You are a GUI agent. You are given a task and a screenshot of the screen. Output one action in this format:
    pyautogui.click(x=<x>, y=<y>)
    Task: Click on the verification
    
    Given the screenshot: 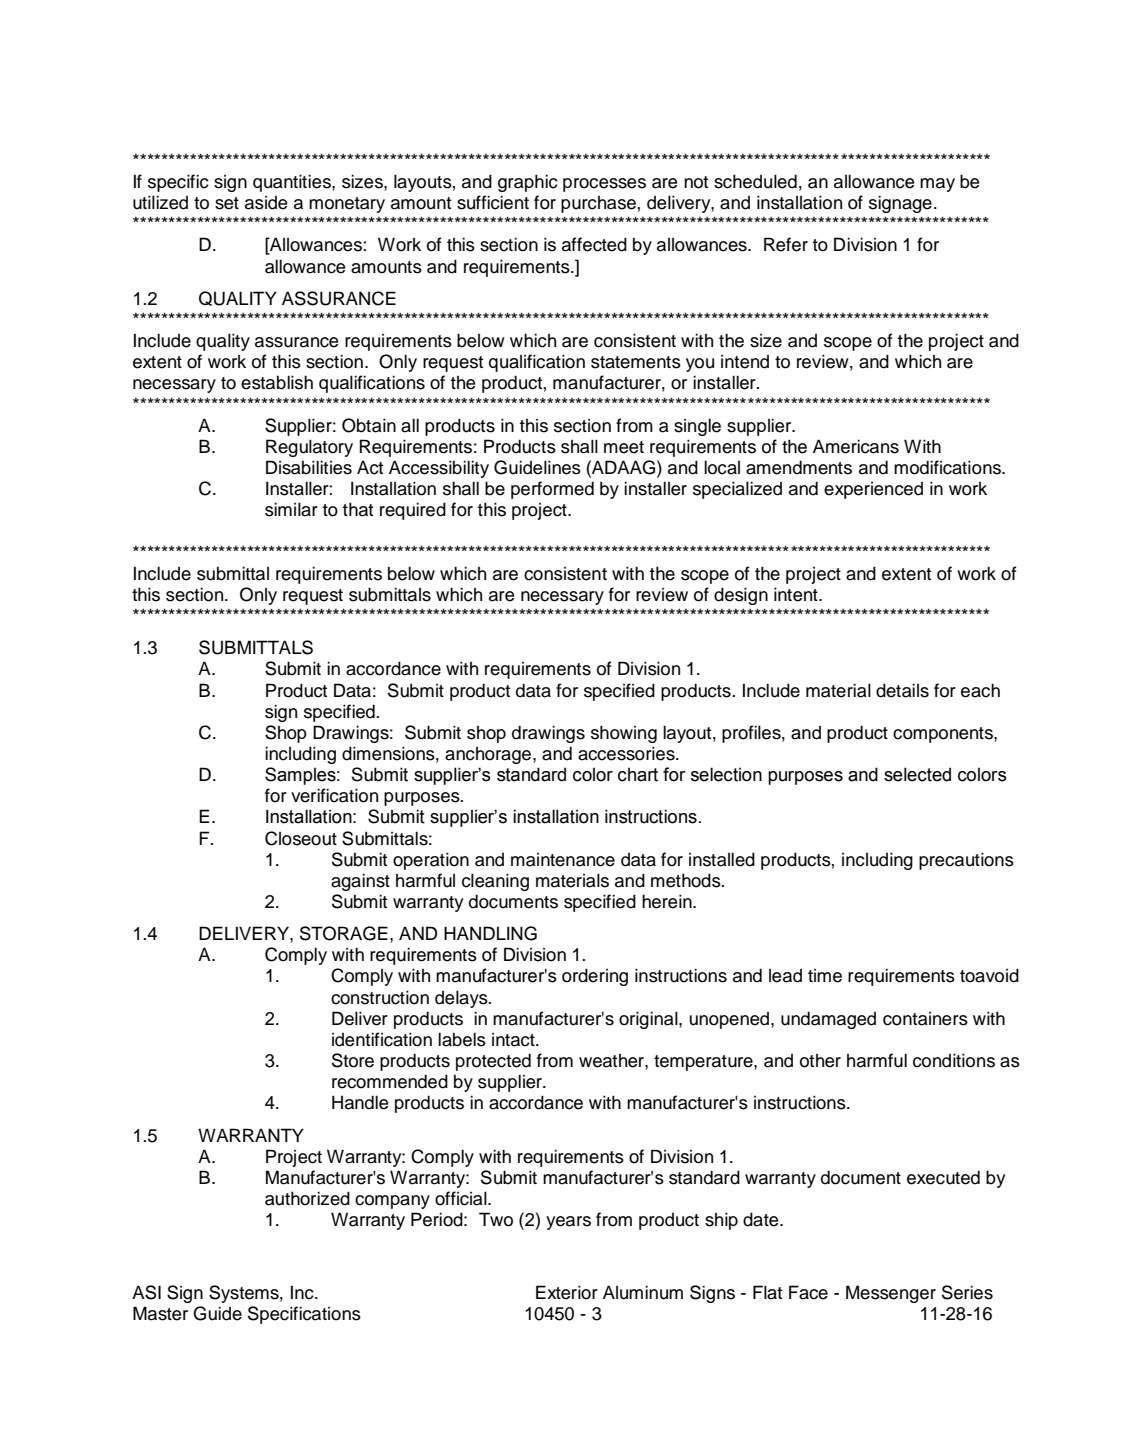 What is the action you would take?
    pyautogui.click(x=334, y=795)
